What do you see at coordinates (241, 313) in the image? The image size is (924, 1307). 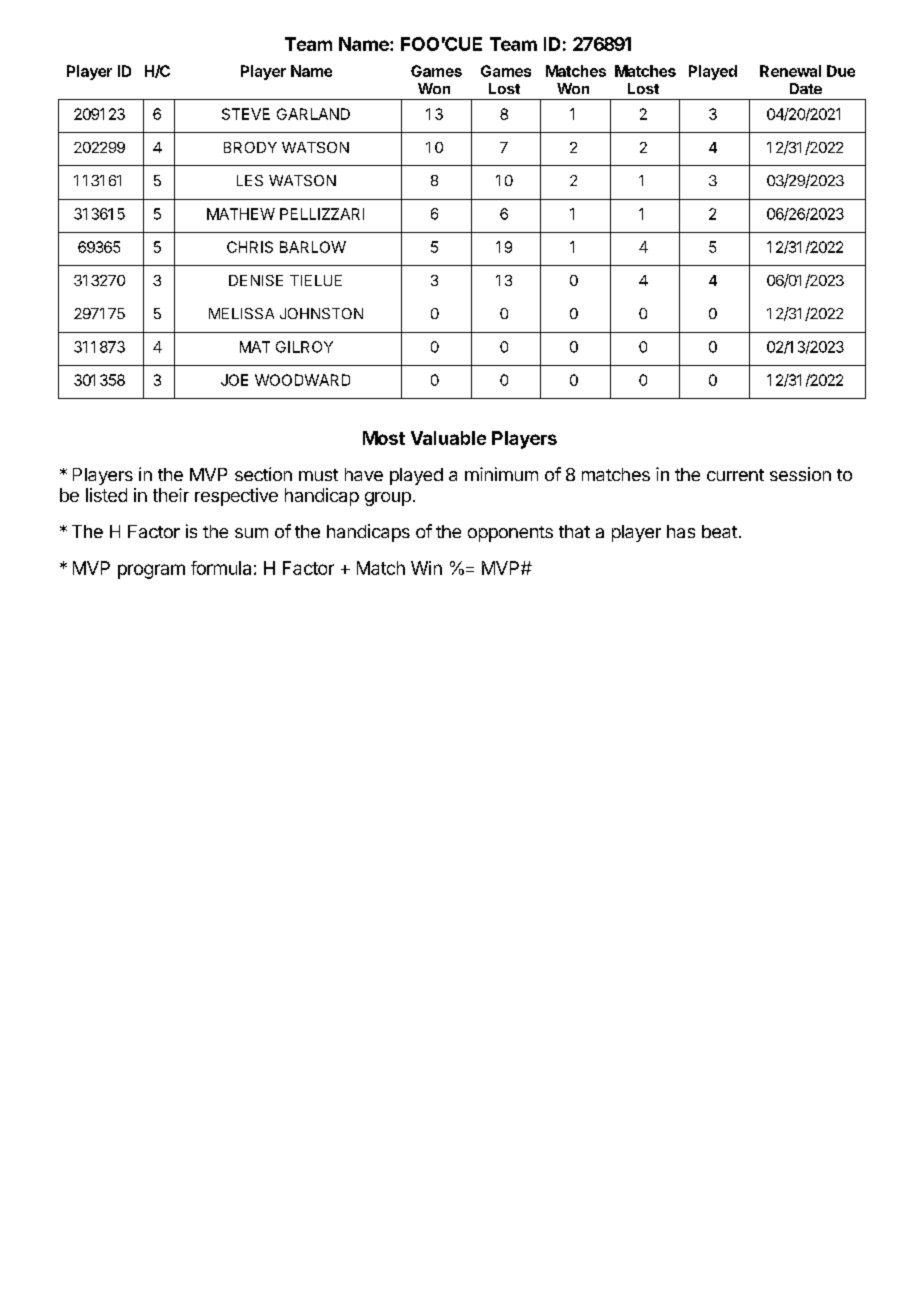 I see `MELISSA` at bounding box center [241, 313].
